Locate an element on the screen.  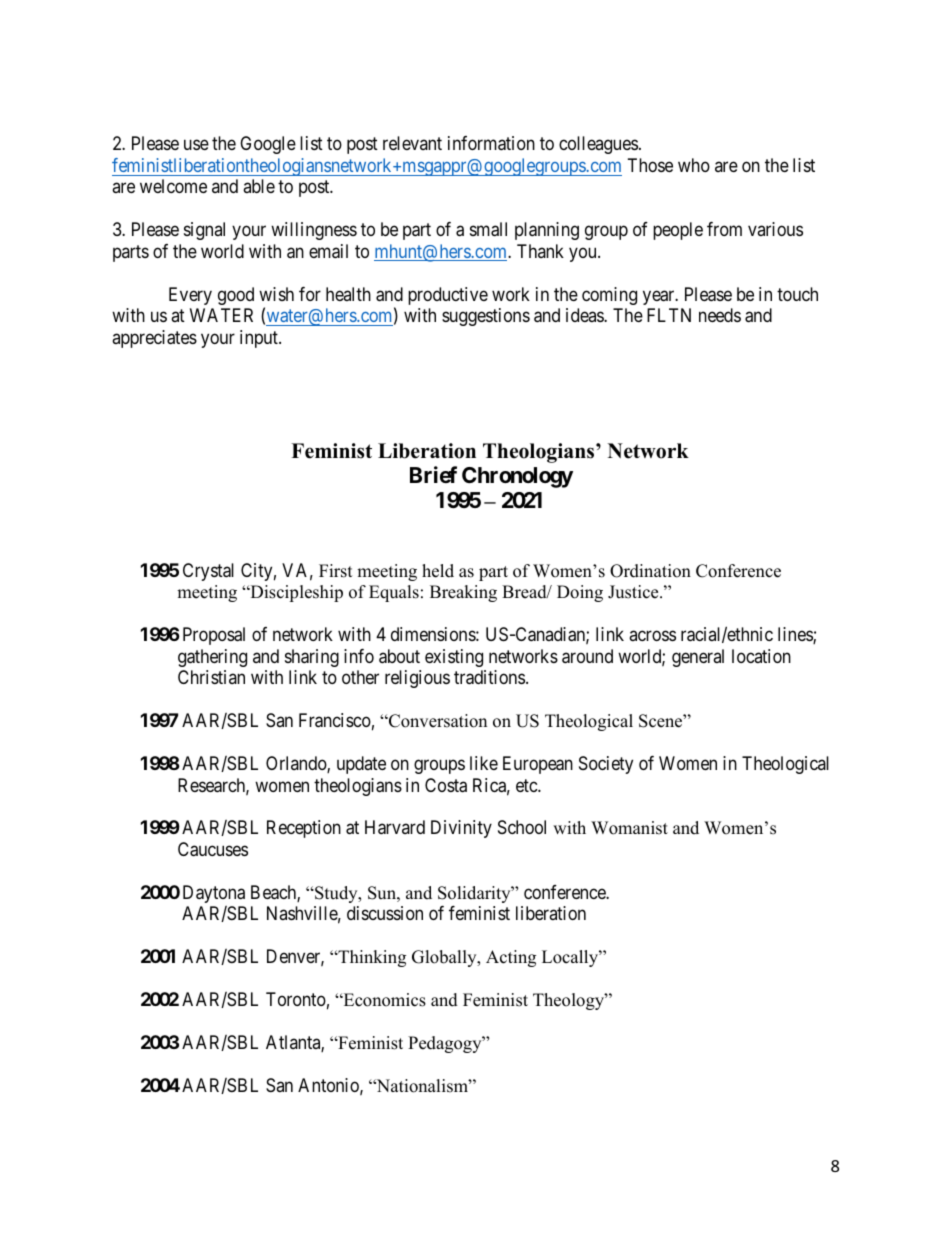
Daytona is located at coordinates (214, 894).
